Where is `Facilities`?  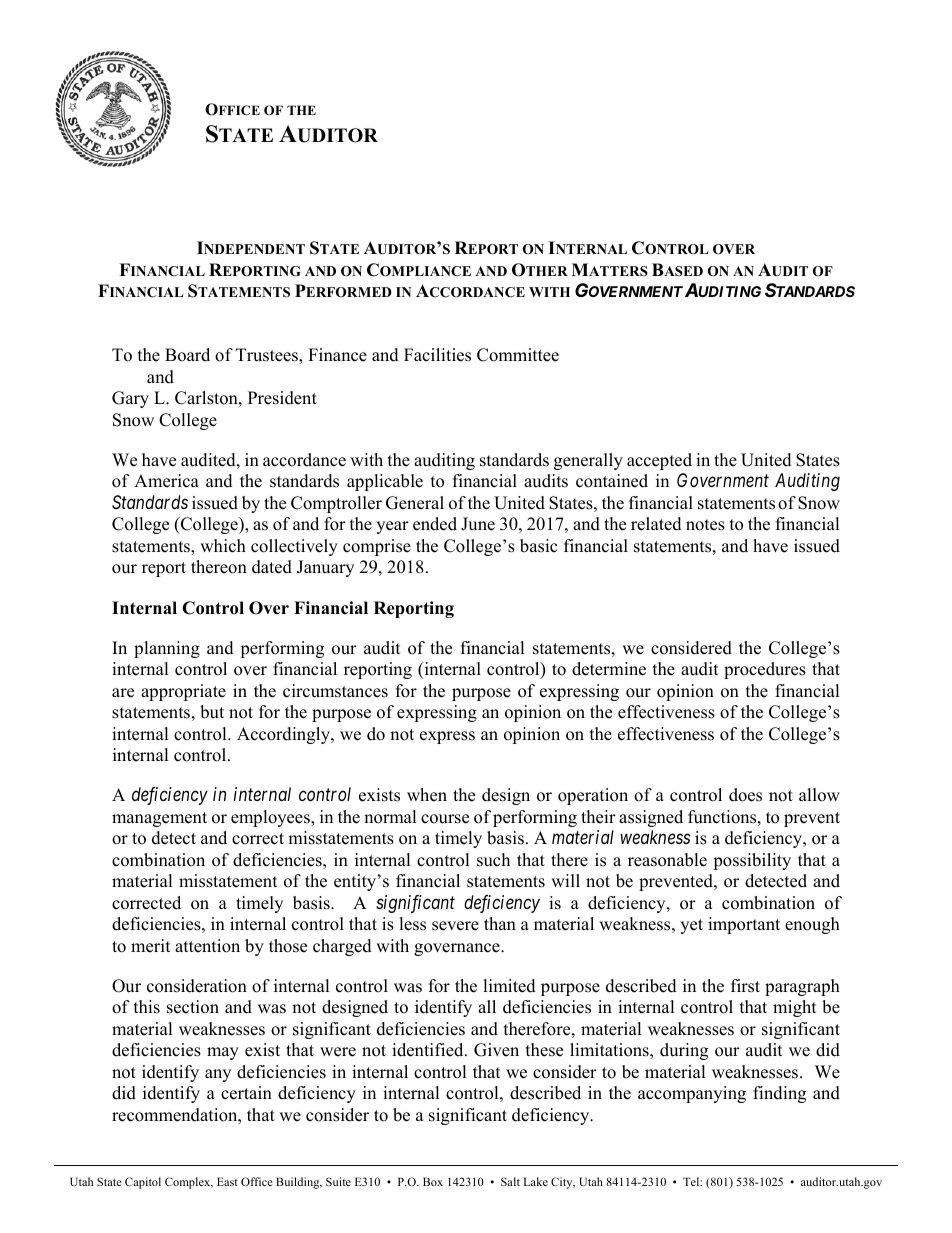
Facilities is located at coordinates (437, 355).
